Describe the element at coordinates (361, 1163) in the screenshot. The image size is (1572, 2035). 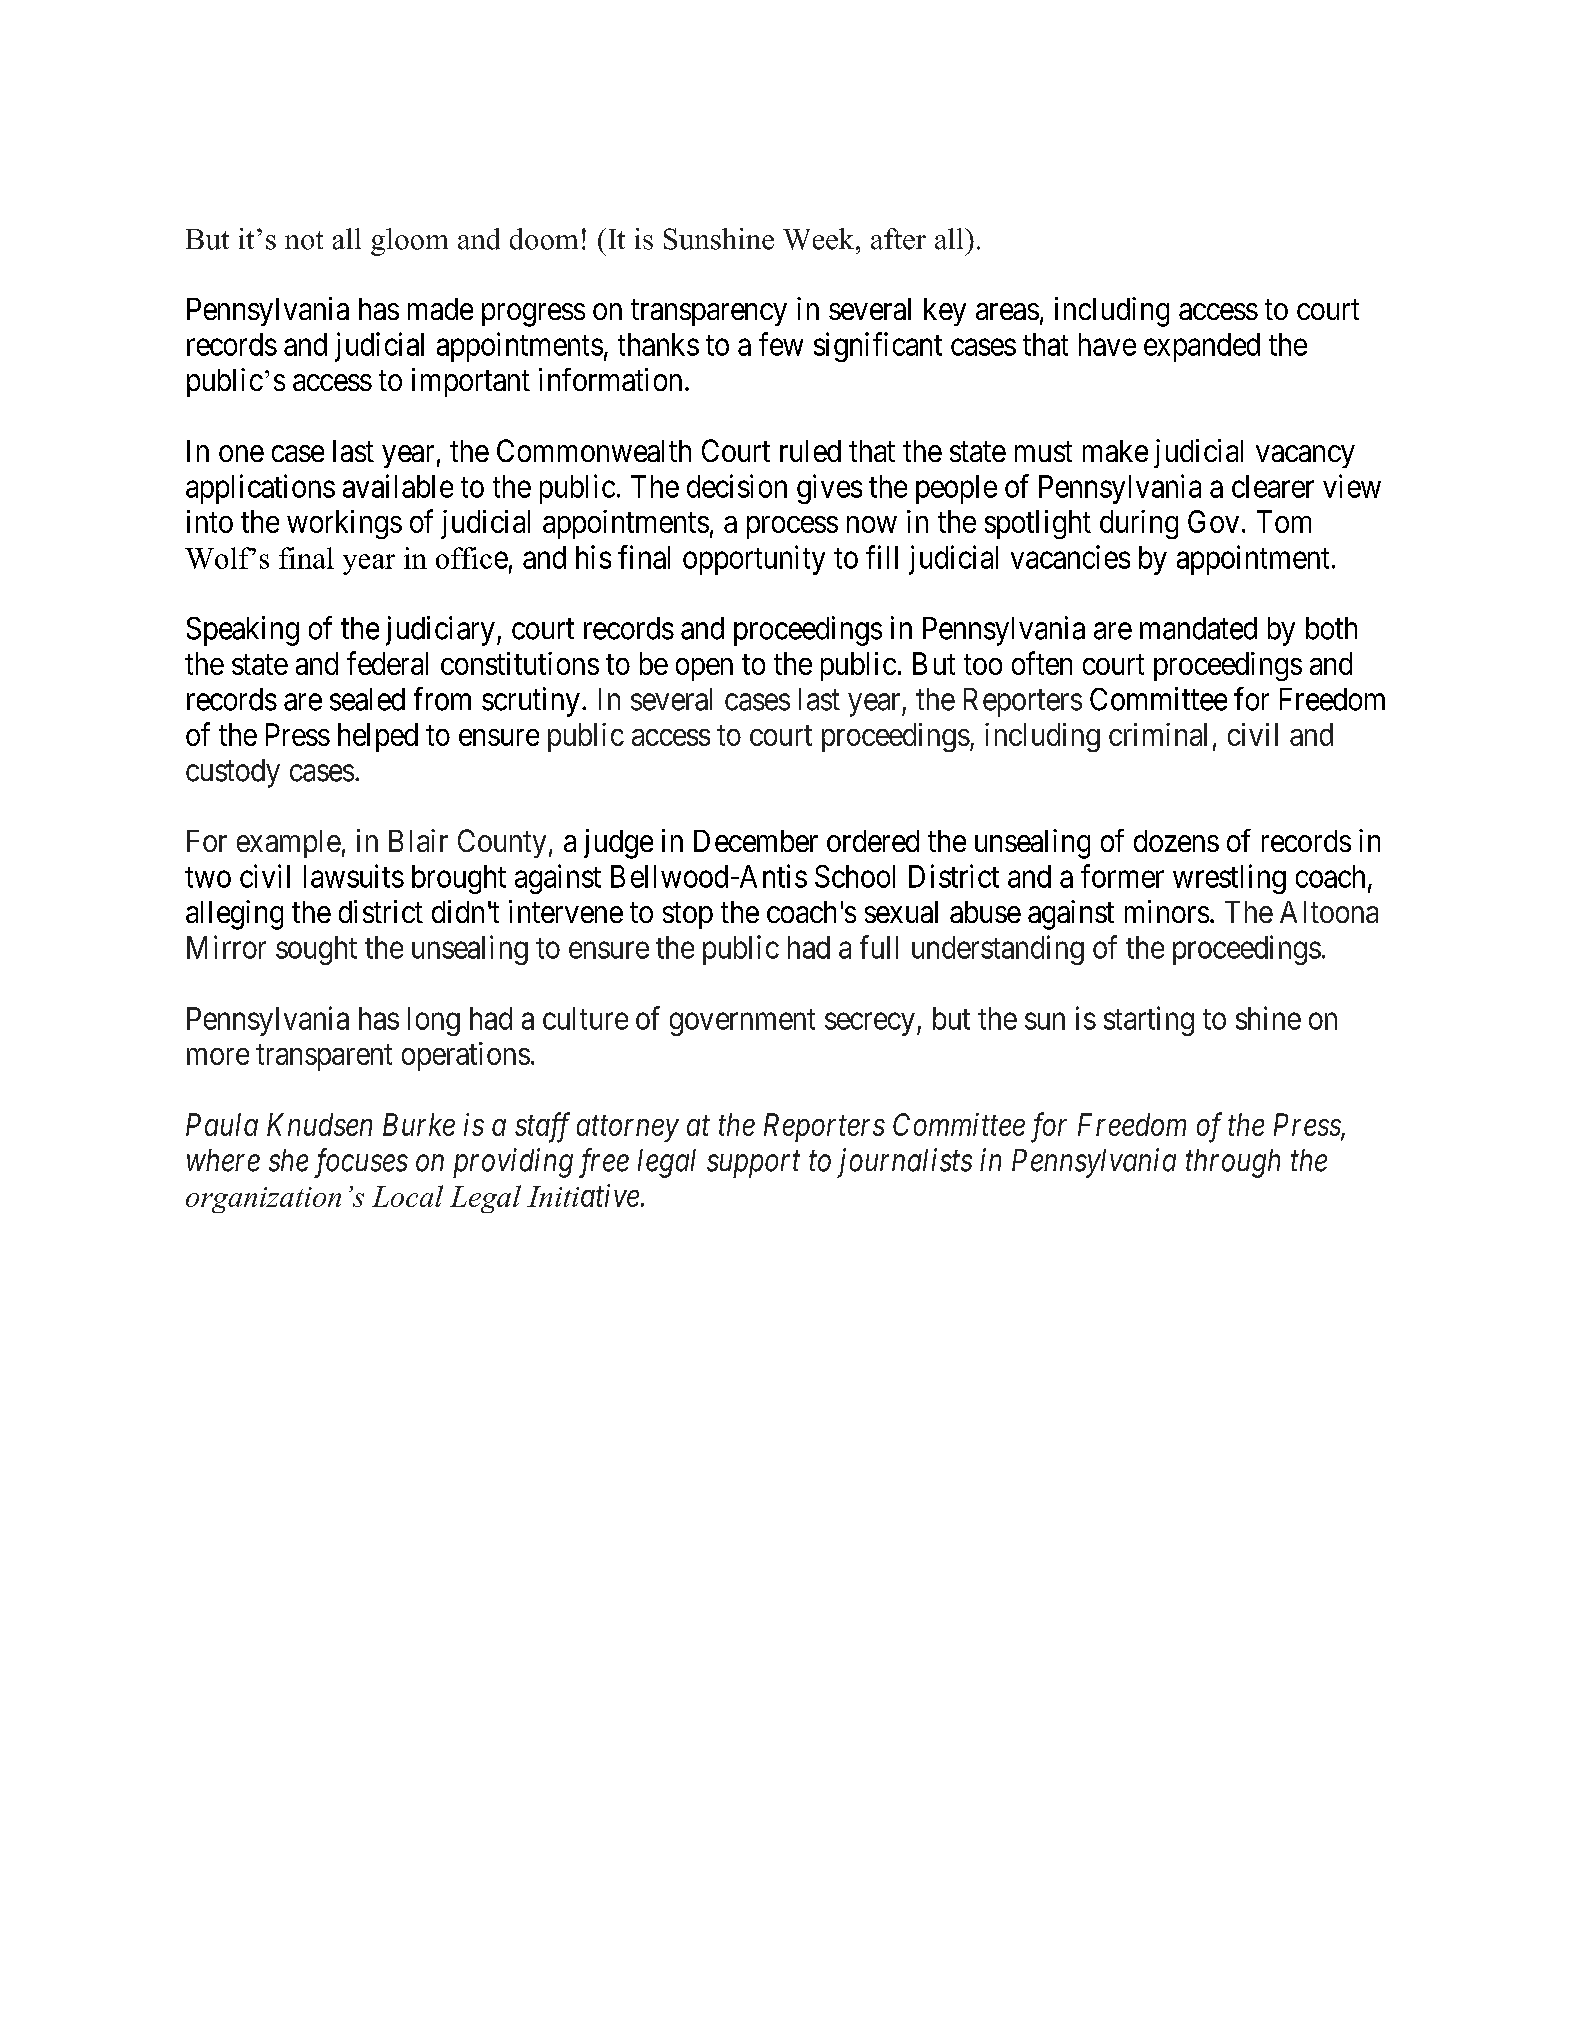
I see `focuses` at that location.
